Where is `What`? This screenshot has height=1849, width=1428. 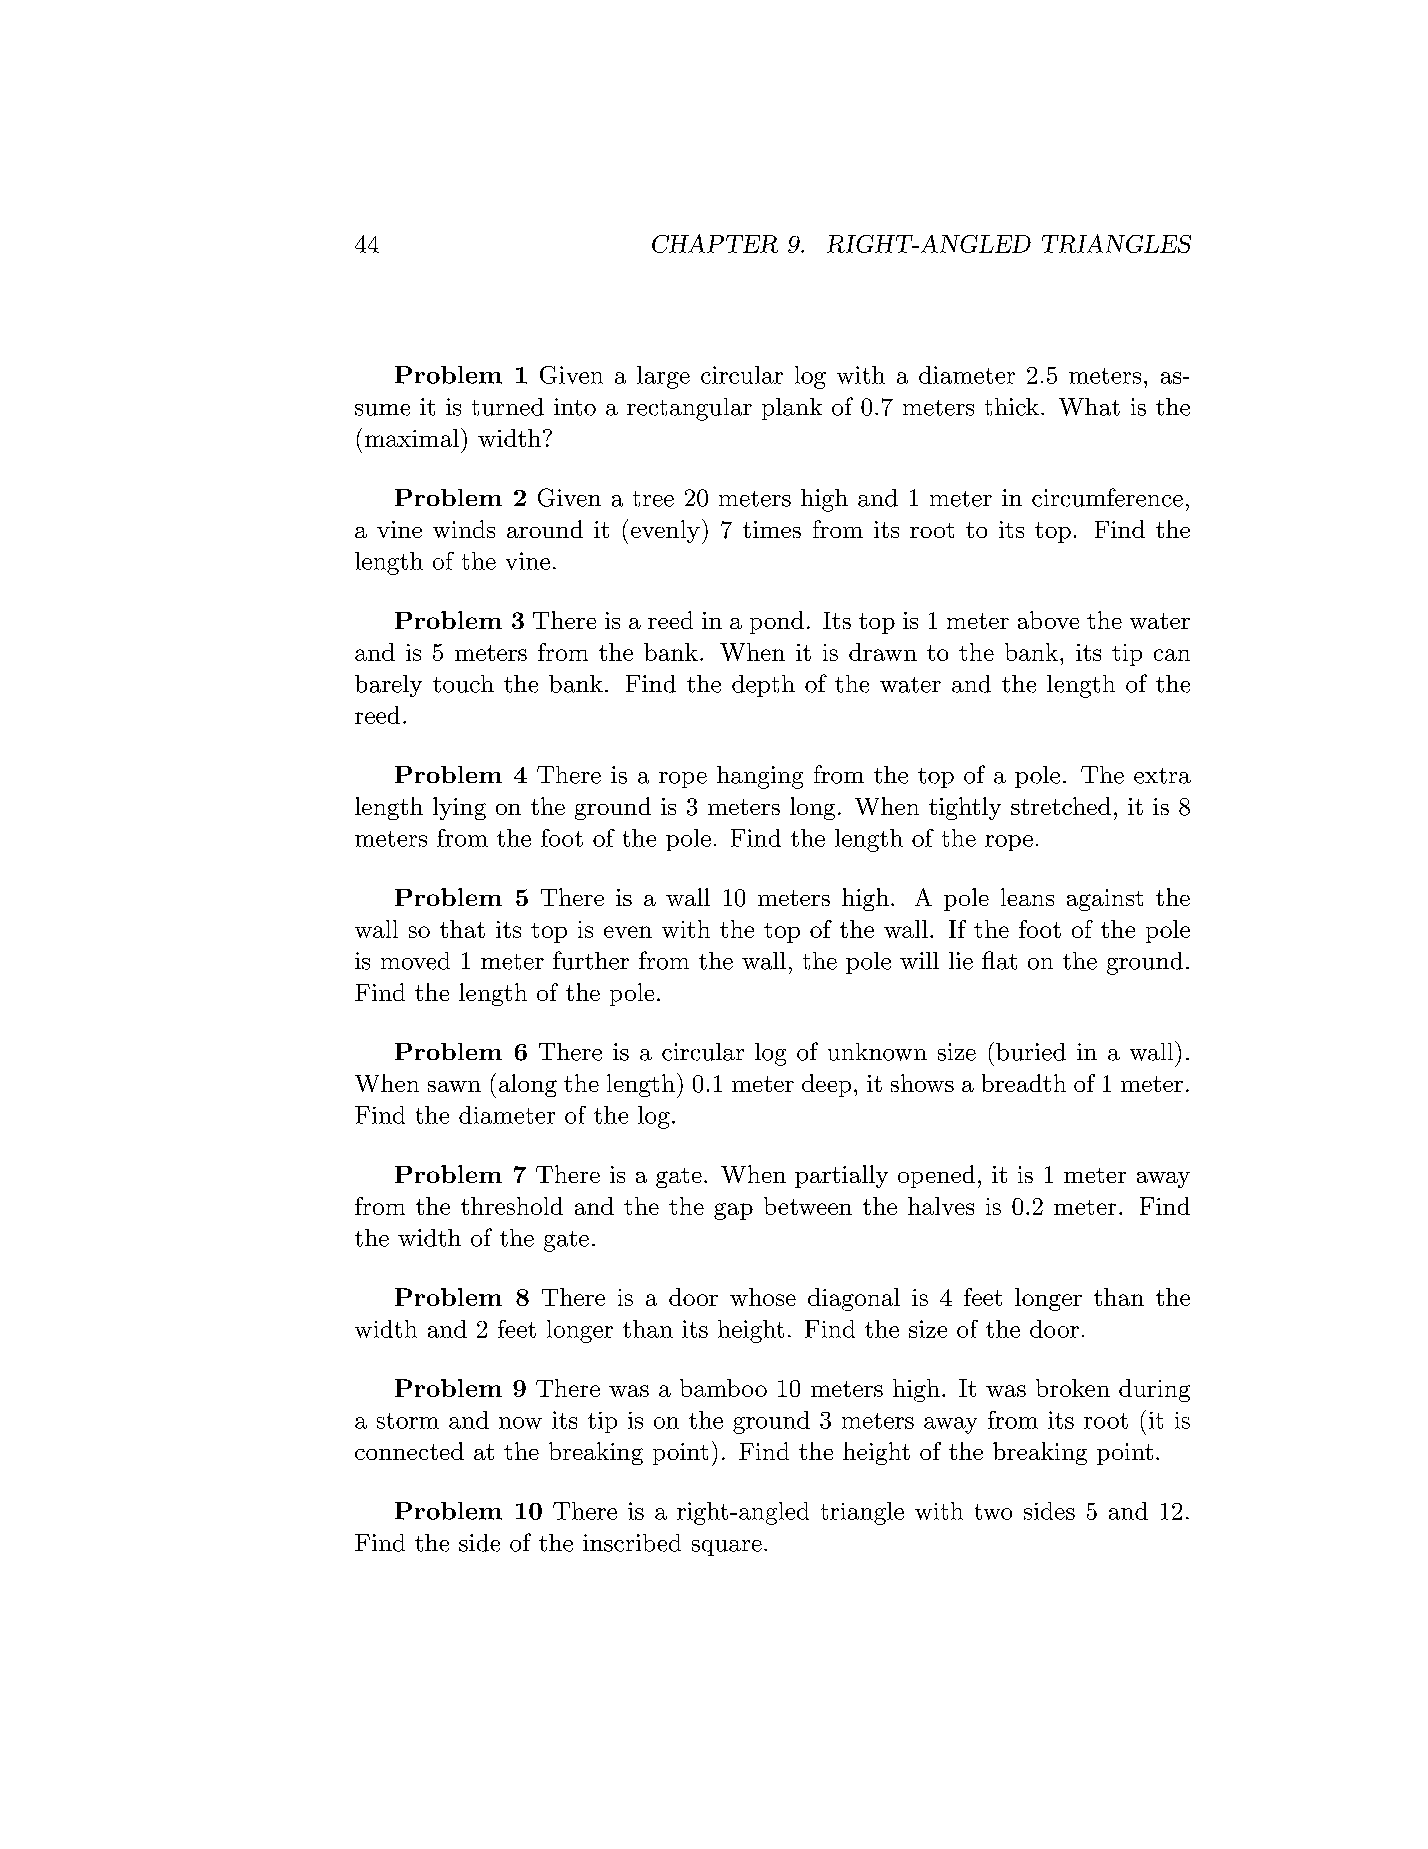 What is located at coordinates (1089, 407).
